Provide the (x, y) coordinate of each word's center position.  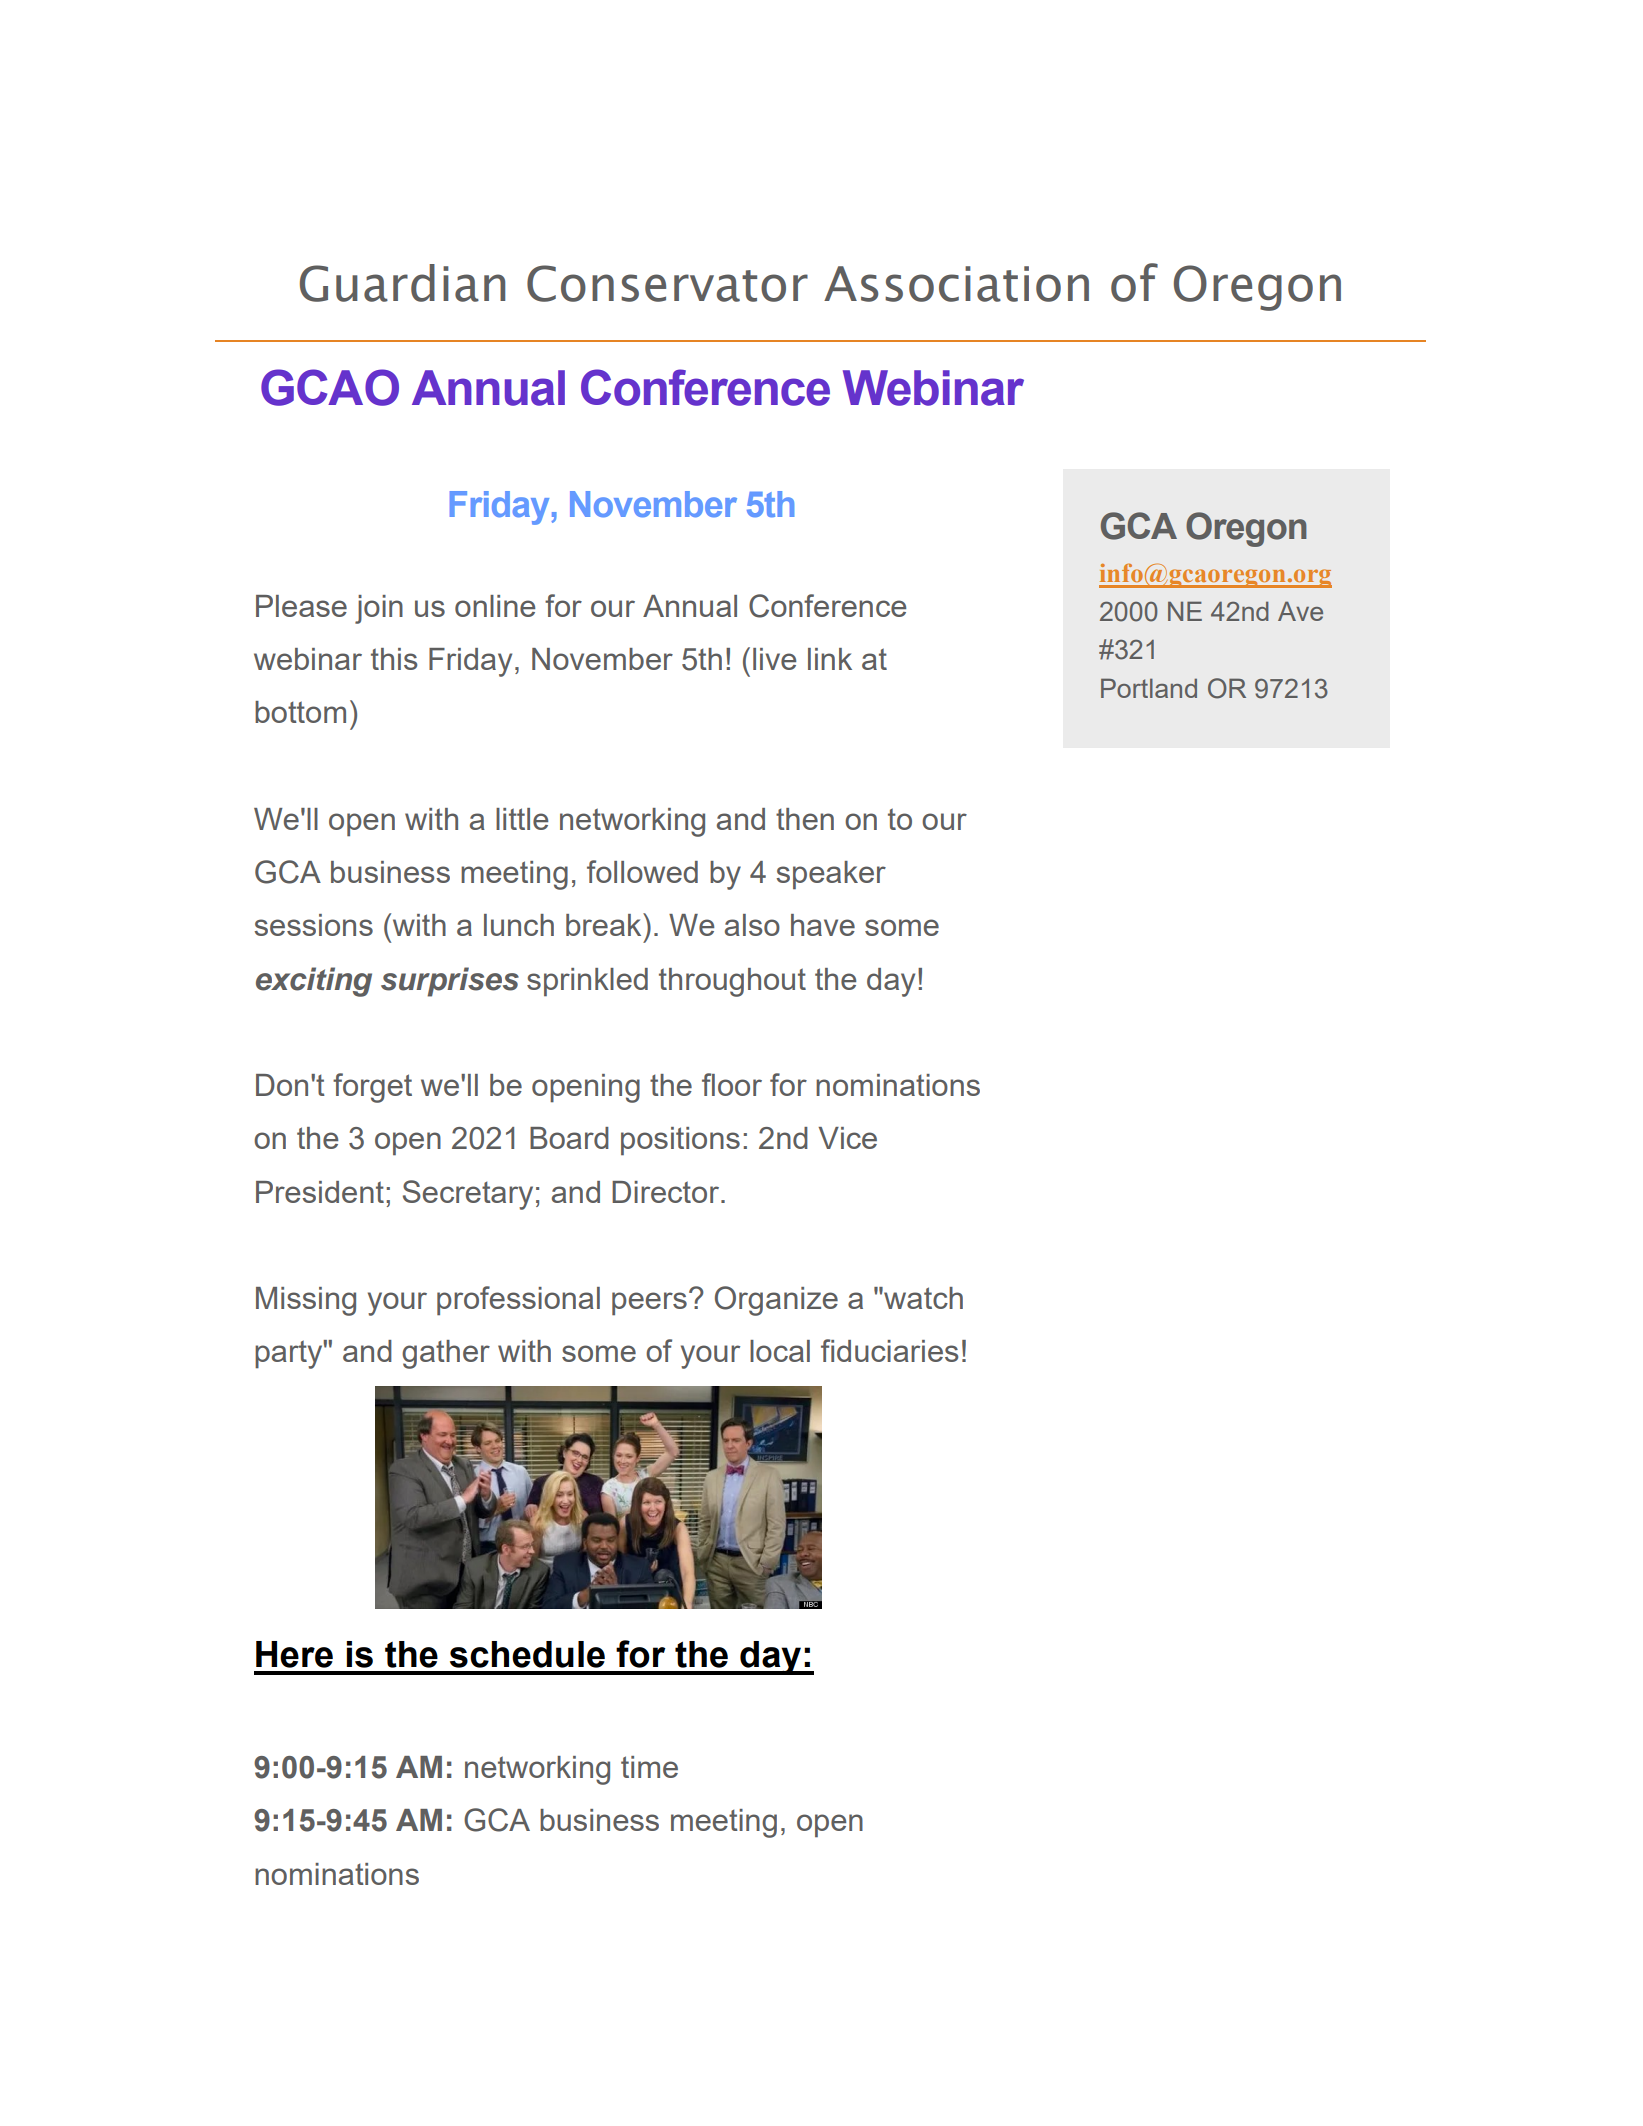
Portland (1149, 688)
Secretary (468, 1195)
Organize (776, 1301)
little (522, 819)
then (805, 819)
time (649, 1767)
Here (294, 1654)
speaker (831, 875)
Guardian (402, 283)
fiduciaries (889, 1350)
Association (956, 284)
